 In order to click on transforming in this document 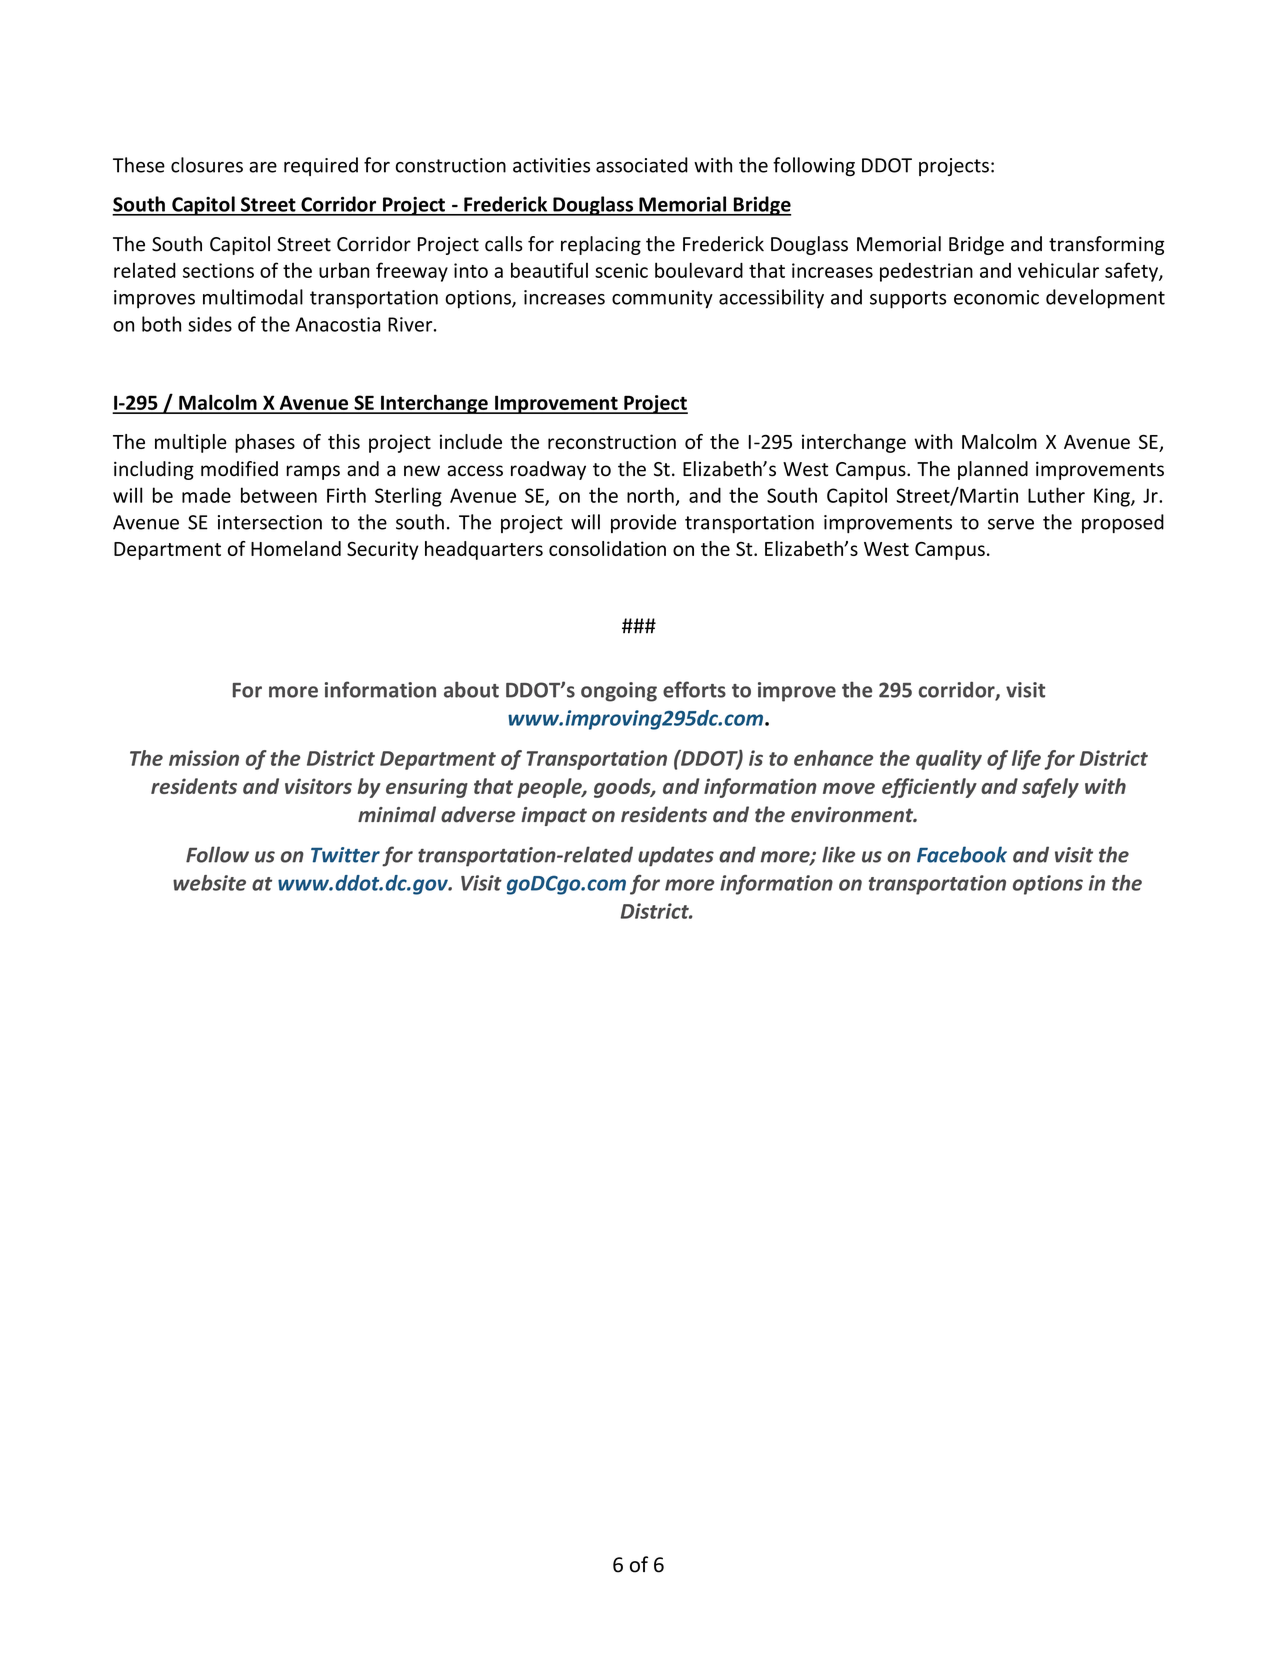, I will do `click(1106, 245)`.
